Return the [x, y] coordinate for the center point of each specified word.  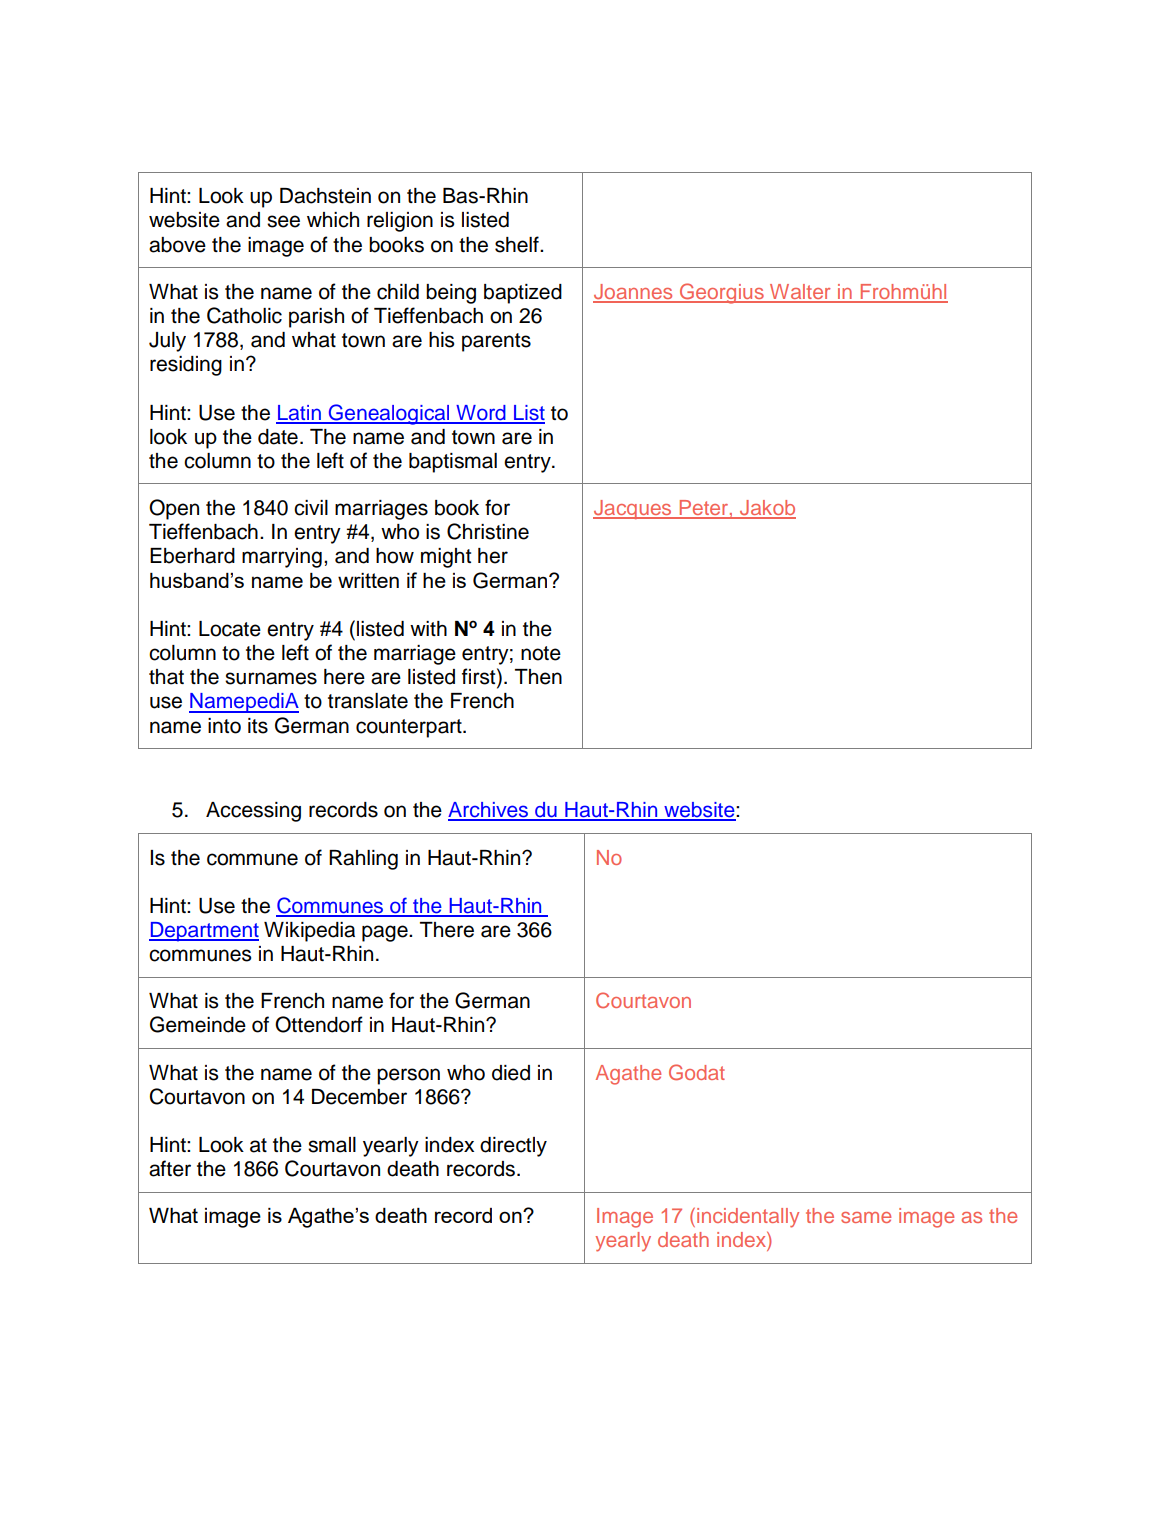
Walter [800, 293]
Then [538, 677]
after [170, 1168]
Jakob [767, 509]
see [283, 221]
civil [311, 508]
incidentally [748, 1218]
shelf [518, 244]
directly [513, 1147]
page [386, 933]
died [511, 1073]
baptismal [453, 463]
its [258, 726]
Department [204, 932]
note [541, 653]
